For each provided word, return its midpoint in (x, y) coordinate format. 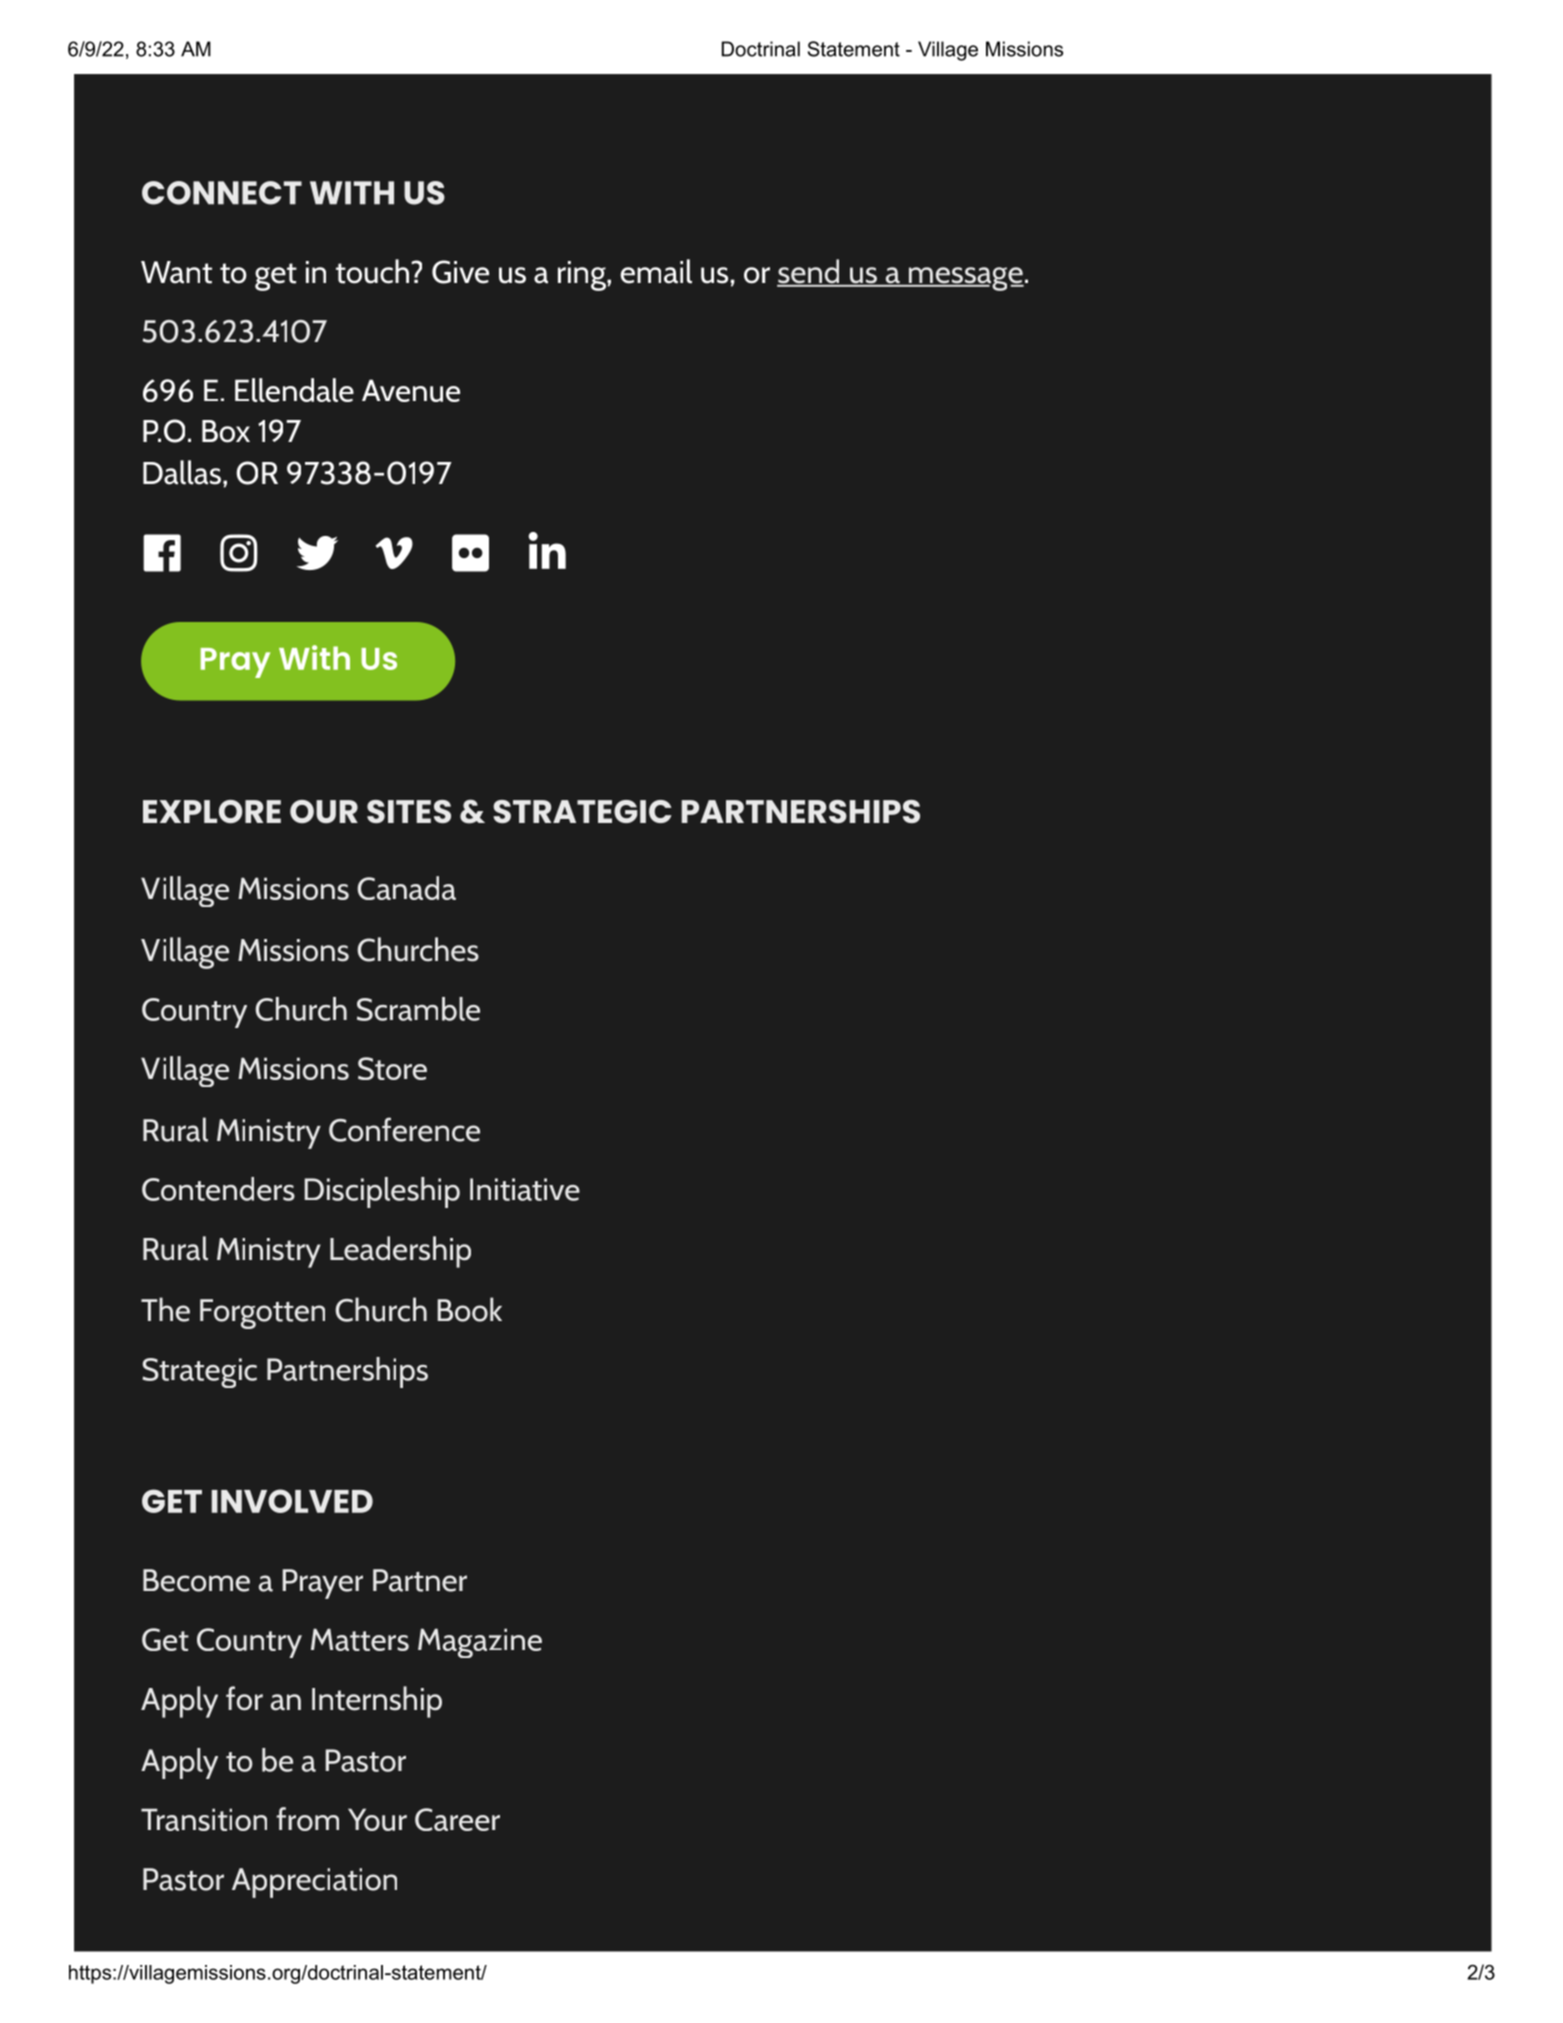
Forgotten (262, 1314)
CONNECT (222, 193)
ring (583, 276)
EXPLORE (212, 811)
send (809, 272)
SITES (409, 811)
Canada (406, 888)
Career (457, 1819)
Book (470, 1309)
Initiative (525, 1189)
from (307, 1819)
